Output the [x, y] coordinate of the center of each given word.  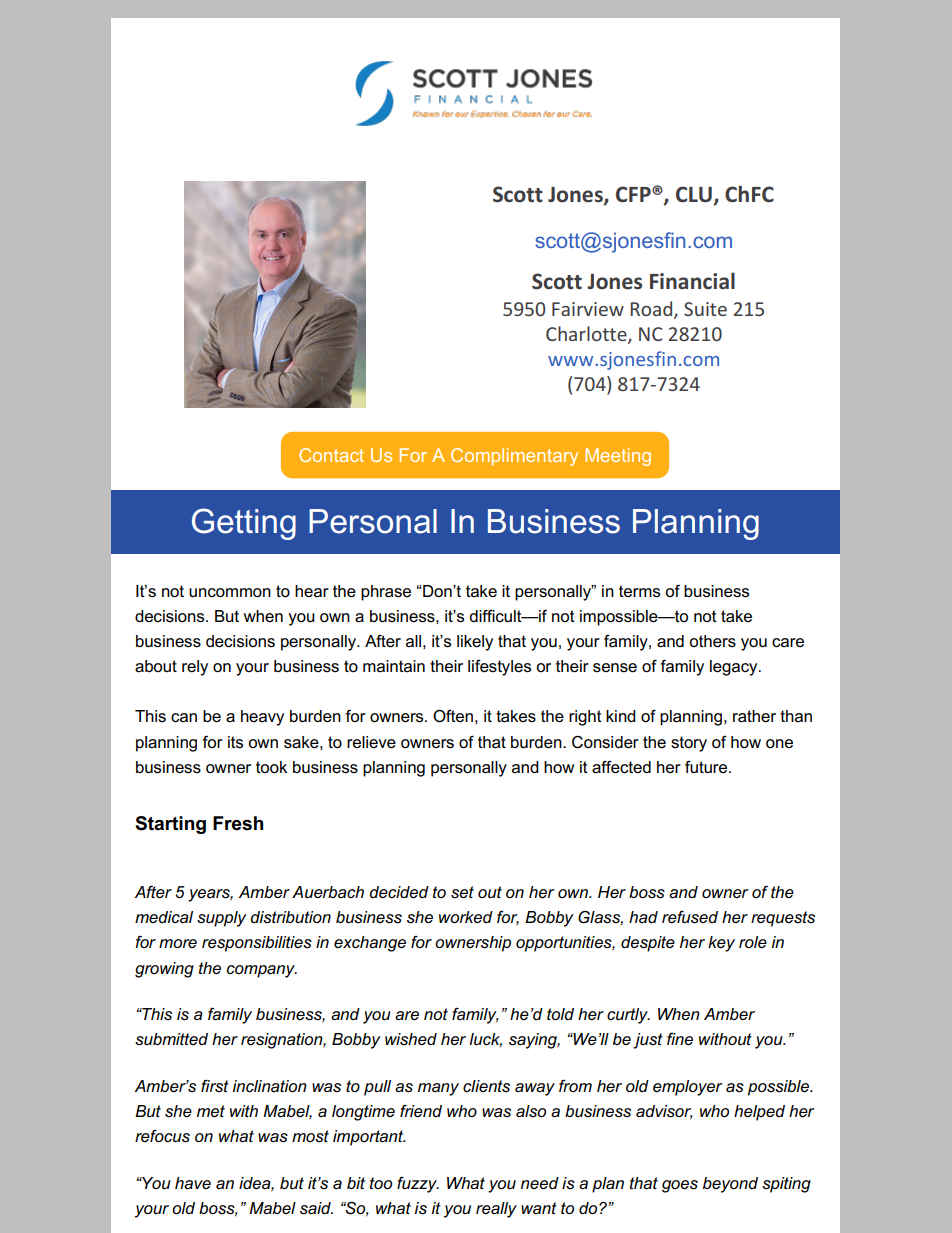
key [721, 944]
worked [466, 917]
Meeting [618, 457]
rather [754, 716]
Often [453, 716]
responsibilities [257, 944]
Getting [244, 524]
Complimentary [514, 457]
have [193, 1183]
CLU [694, 194]
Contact [331, 455]
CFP [634, 194]
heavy [262, 718]
